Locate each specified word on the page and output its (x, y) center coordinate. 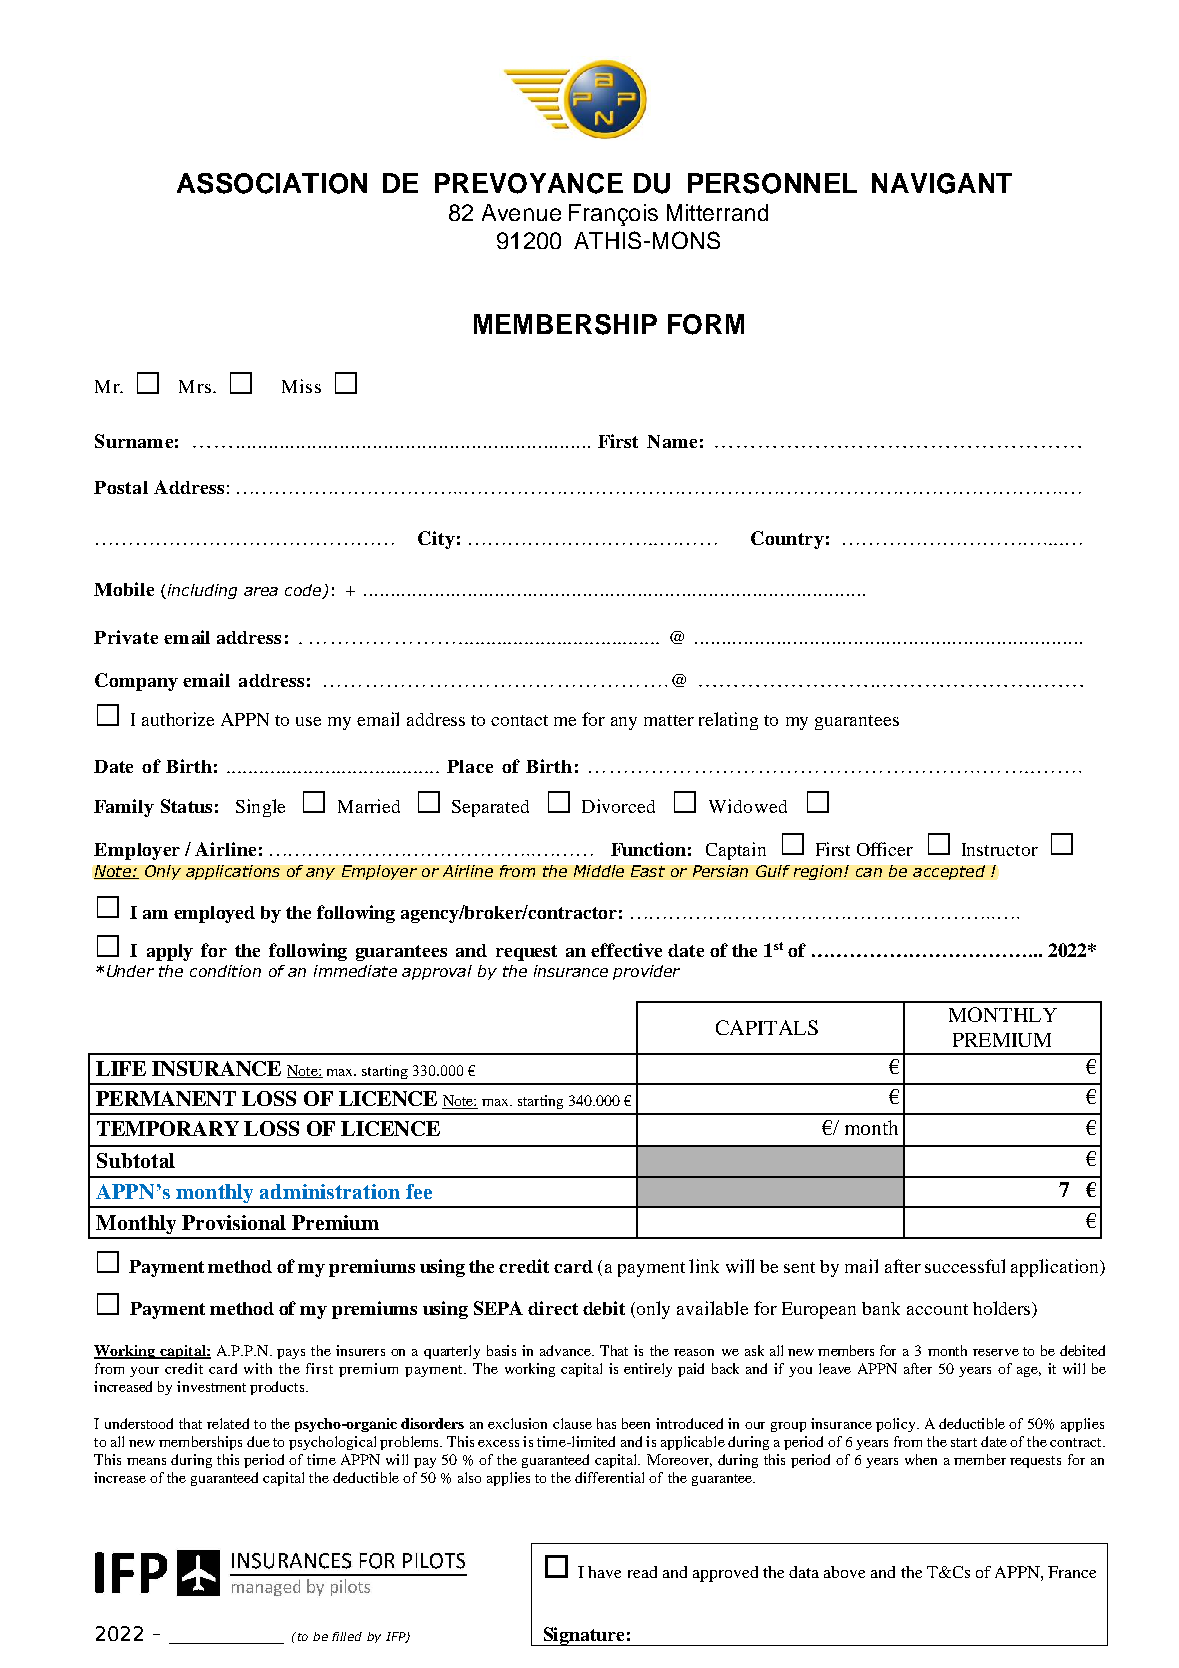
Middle (599, 871)
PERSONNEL (772, 183)
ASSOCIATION (272, 183)
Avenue (521, 212)
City (436, 540)
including (201, 591)
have (604, 1572)
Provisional (234, 1222)
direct (553, 1308)
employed (214, 914)
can (869, 872)
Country (787, 540)
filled (347, 1636)
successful (965, 1266)
